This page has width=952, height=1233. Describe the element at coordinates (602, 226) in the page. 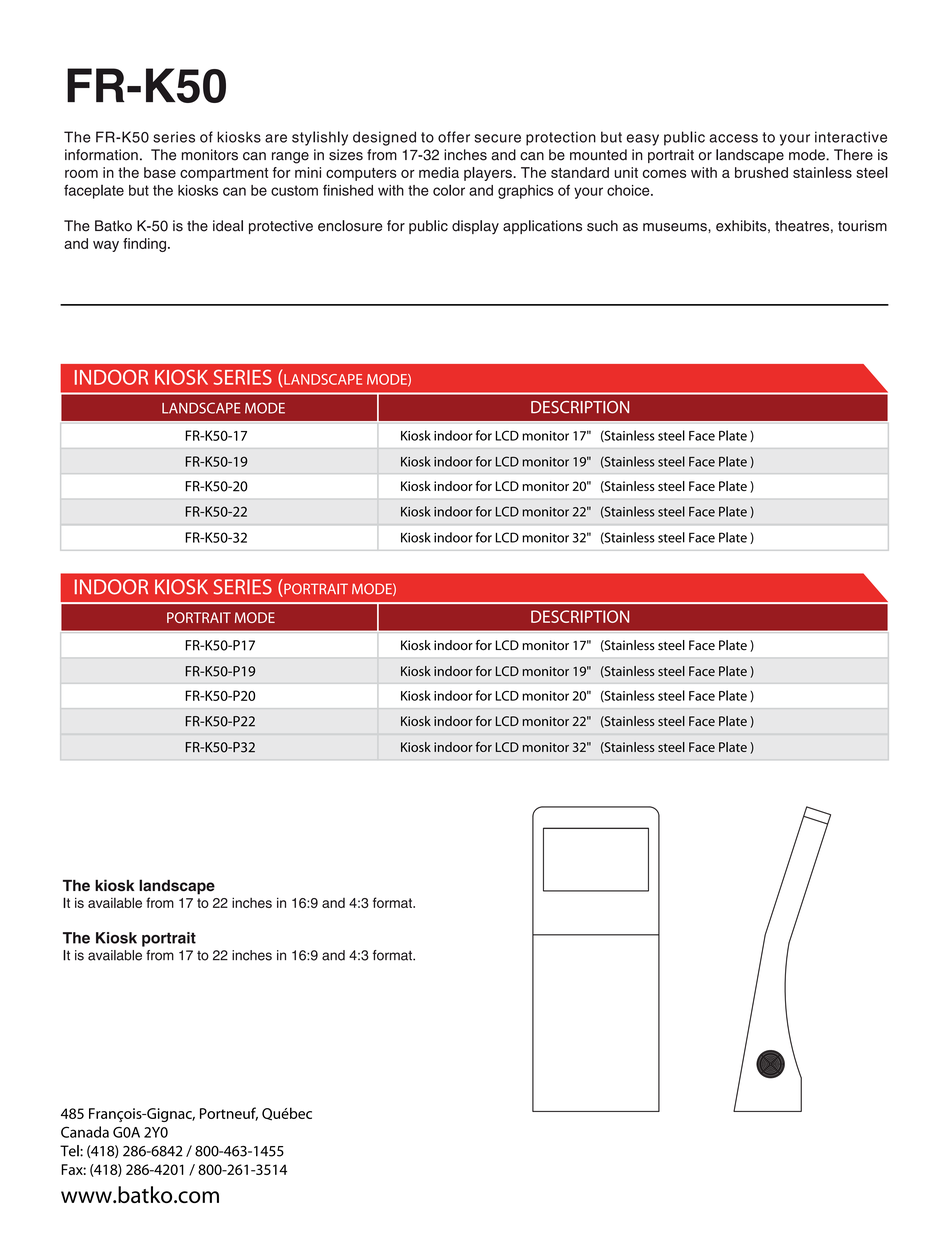

I see `such` at that location.
